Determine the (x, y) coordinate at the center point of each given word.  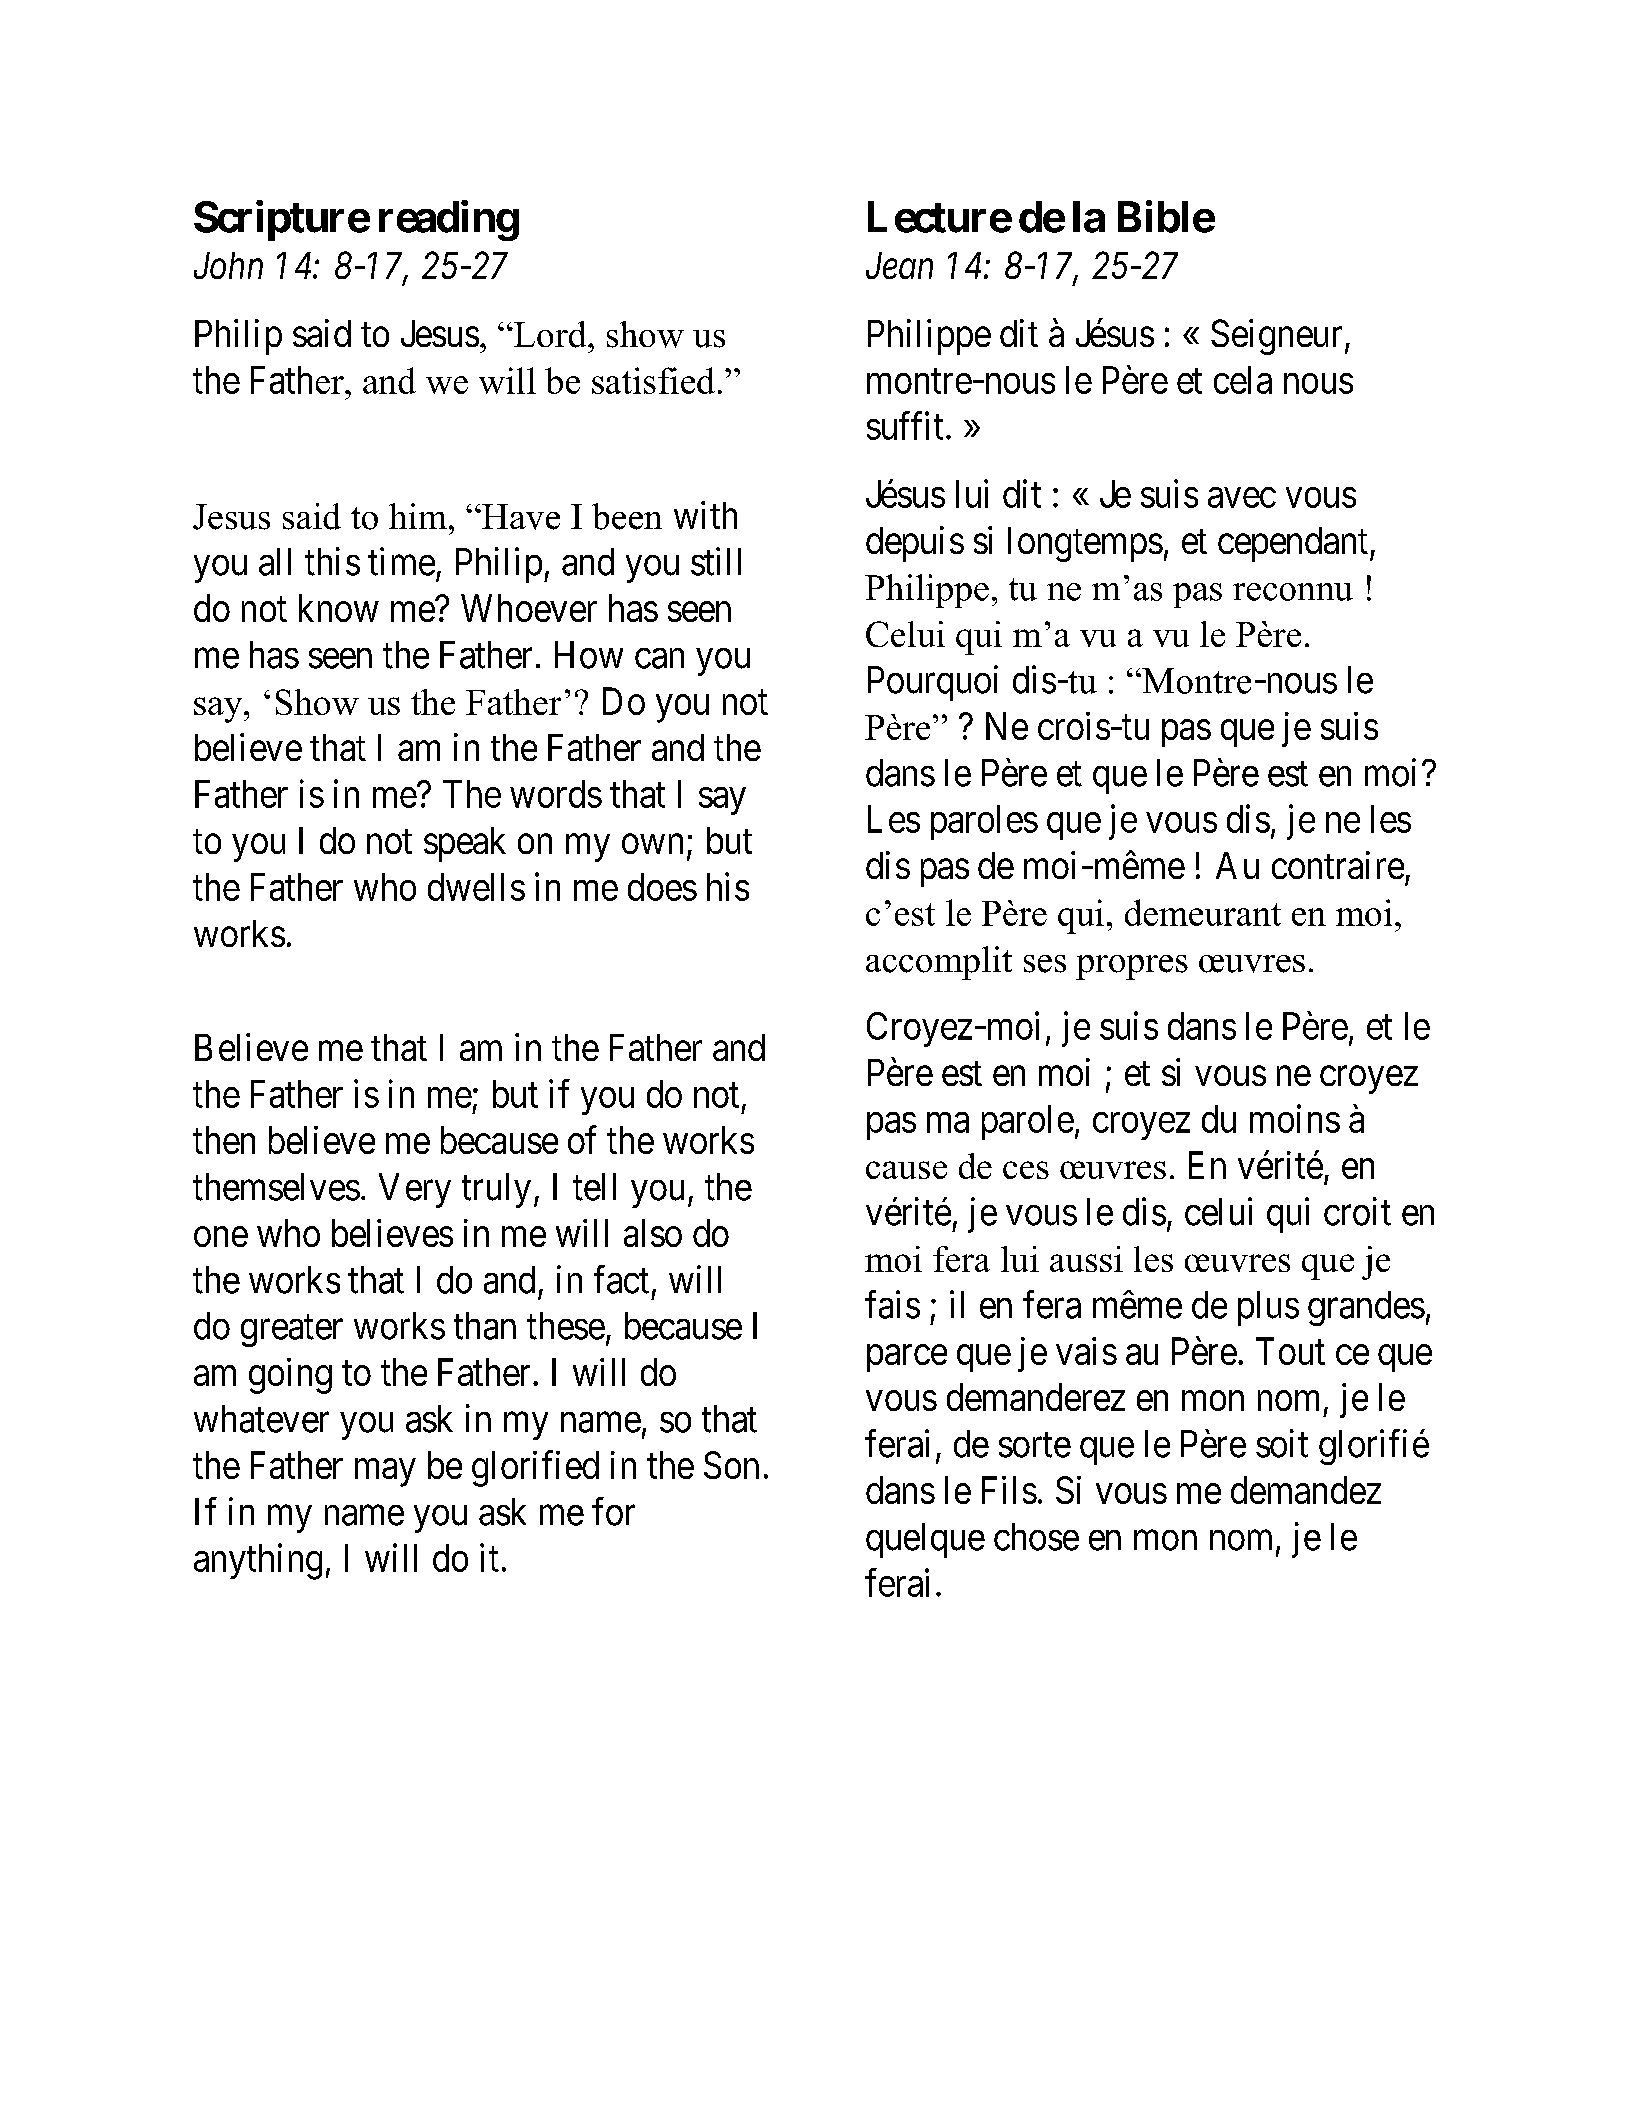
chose (1036, 1537)
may (385, 1473)
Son (731, 1465)
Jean (899, 265)
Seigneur (1276, 337)
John (228, 265)
